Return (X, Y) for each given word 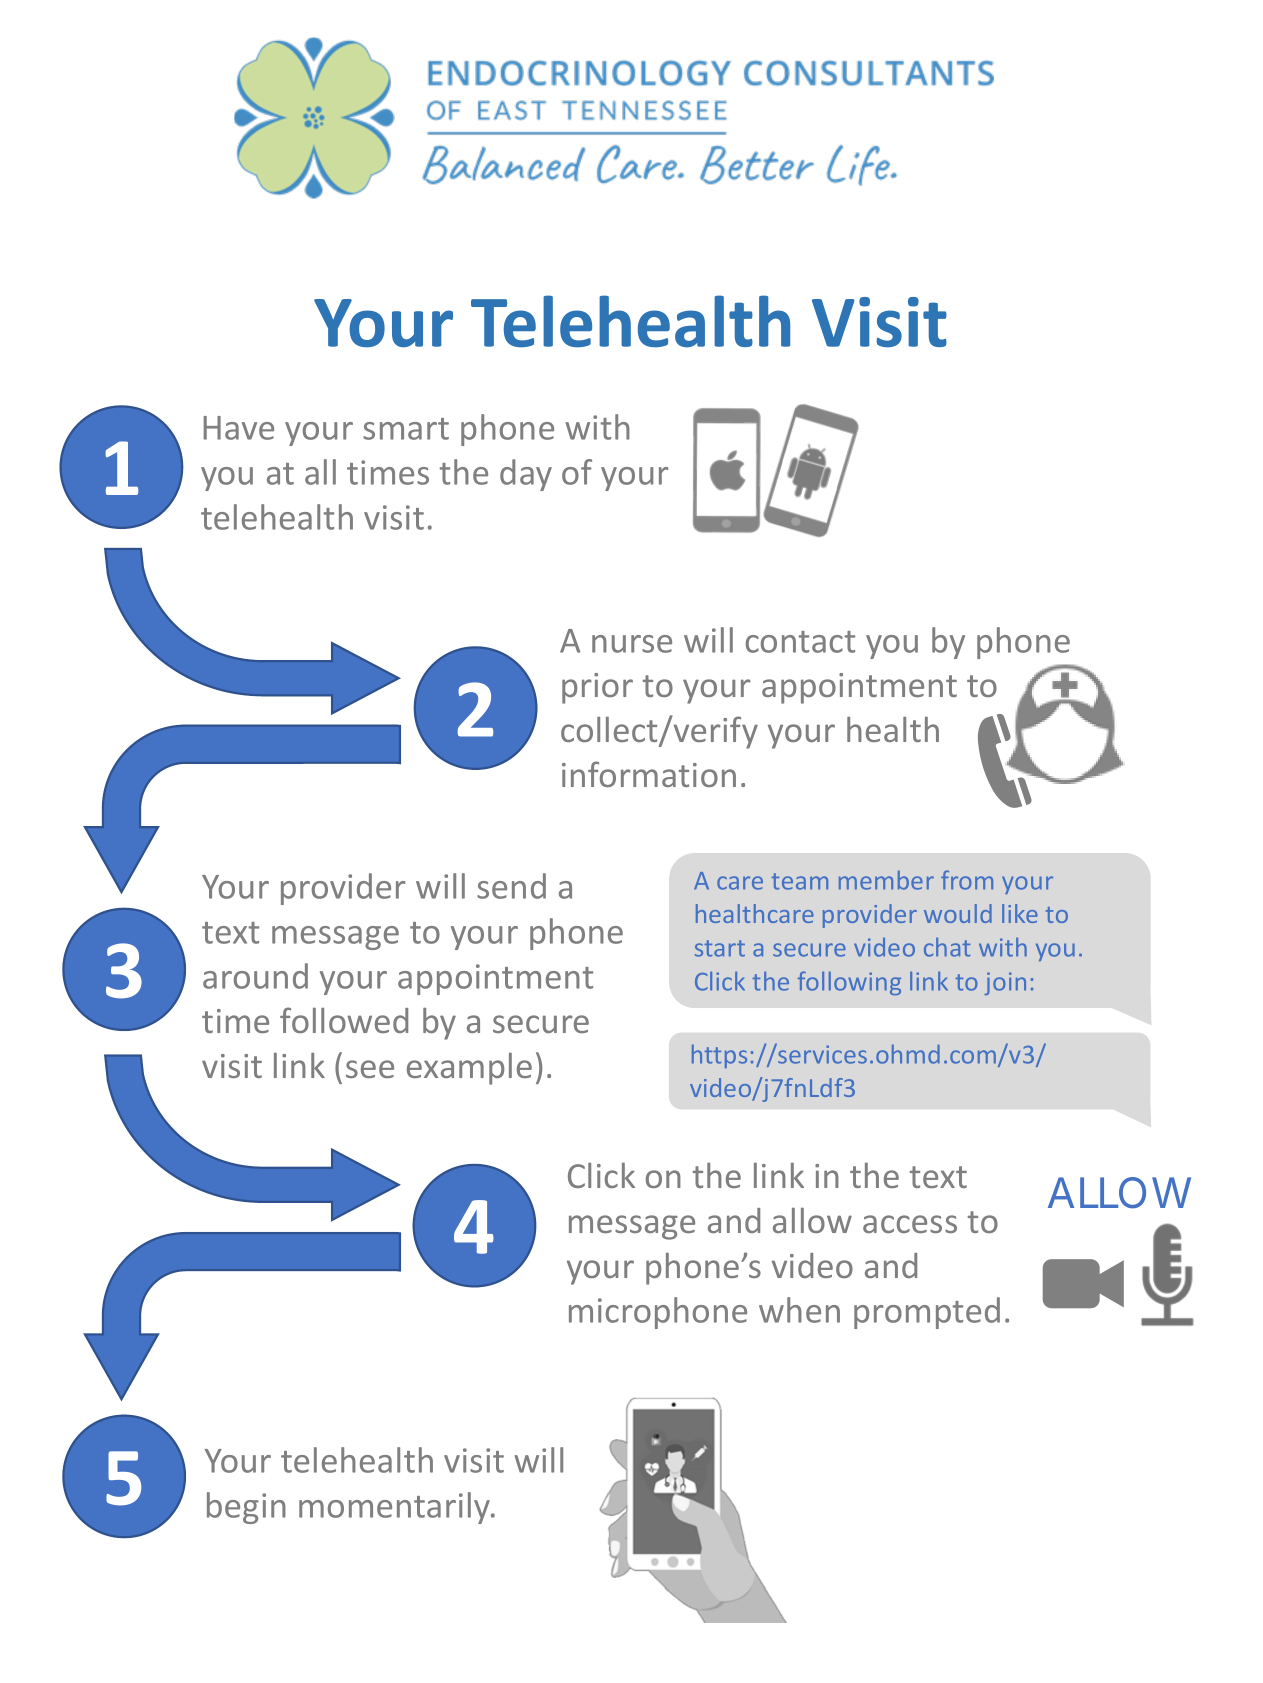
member (886, 880)
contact (800, 642)
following (849, 983)
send (511, 886)
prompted (927, 1313)
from (967, 880)
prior (597, 688)
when (799, 1310)
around (255, 976)
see (370, 1069)
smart (406, 429)
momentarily (396, 1508)
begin (246, 1508)
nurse (632, 644)
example (469, 1069)
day (526, 475)
